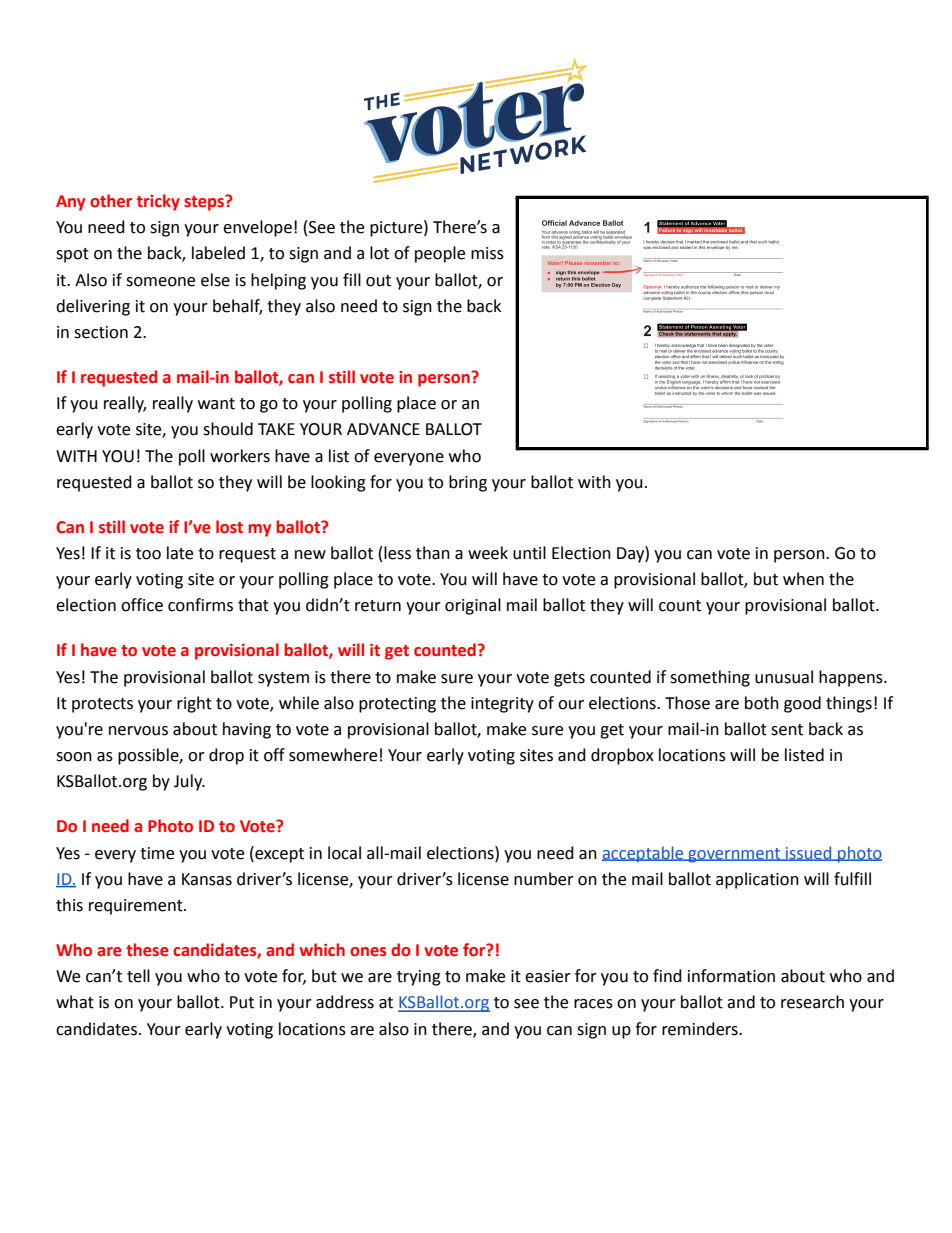  I want to click on integrity, so click(502, 705).
